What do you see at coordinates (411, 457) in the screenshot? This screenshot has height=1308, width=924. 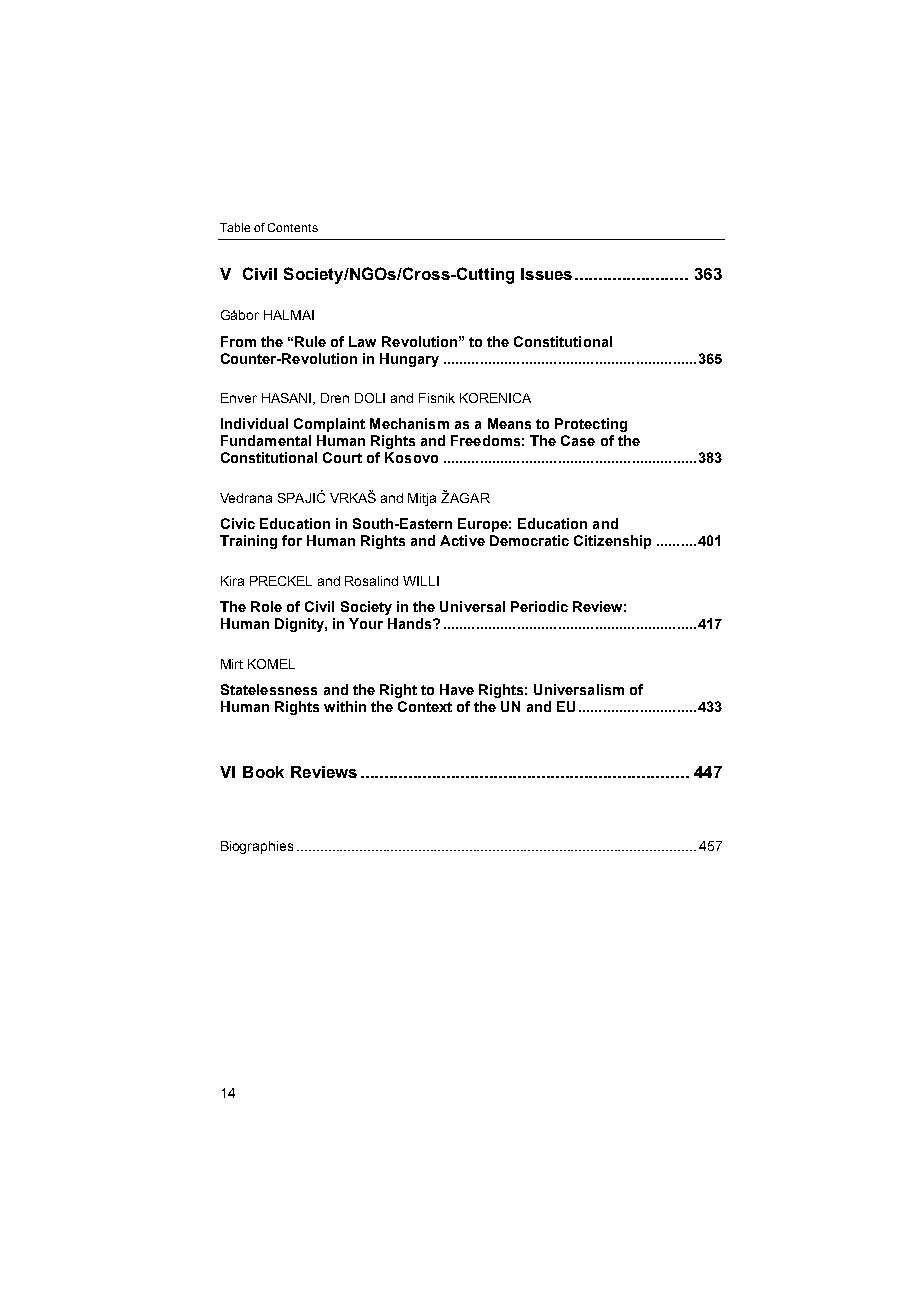 I see `Kosovo` at bounding box center [411, 457].
